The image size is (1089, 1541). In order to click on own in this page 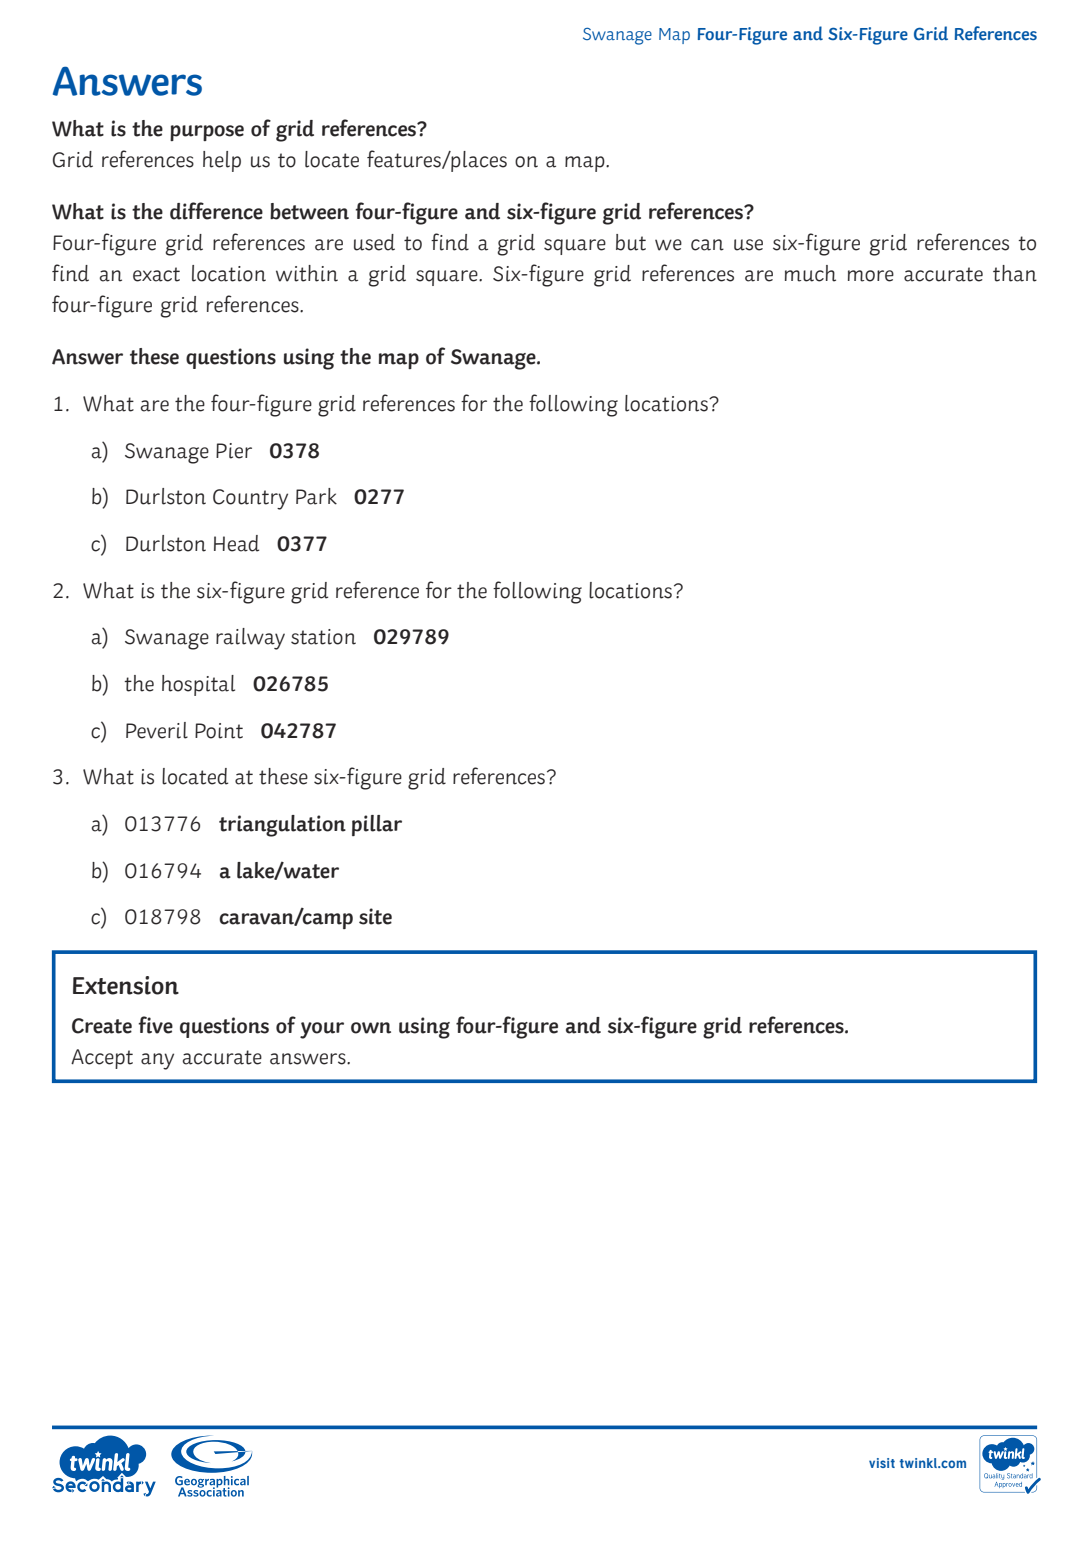, I will do `click(371, 1028)`.
